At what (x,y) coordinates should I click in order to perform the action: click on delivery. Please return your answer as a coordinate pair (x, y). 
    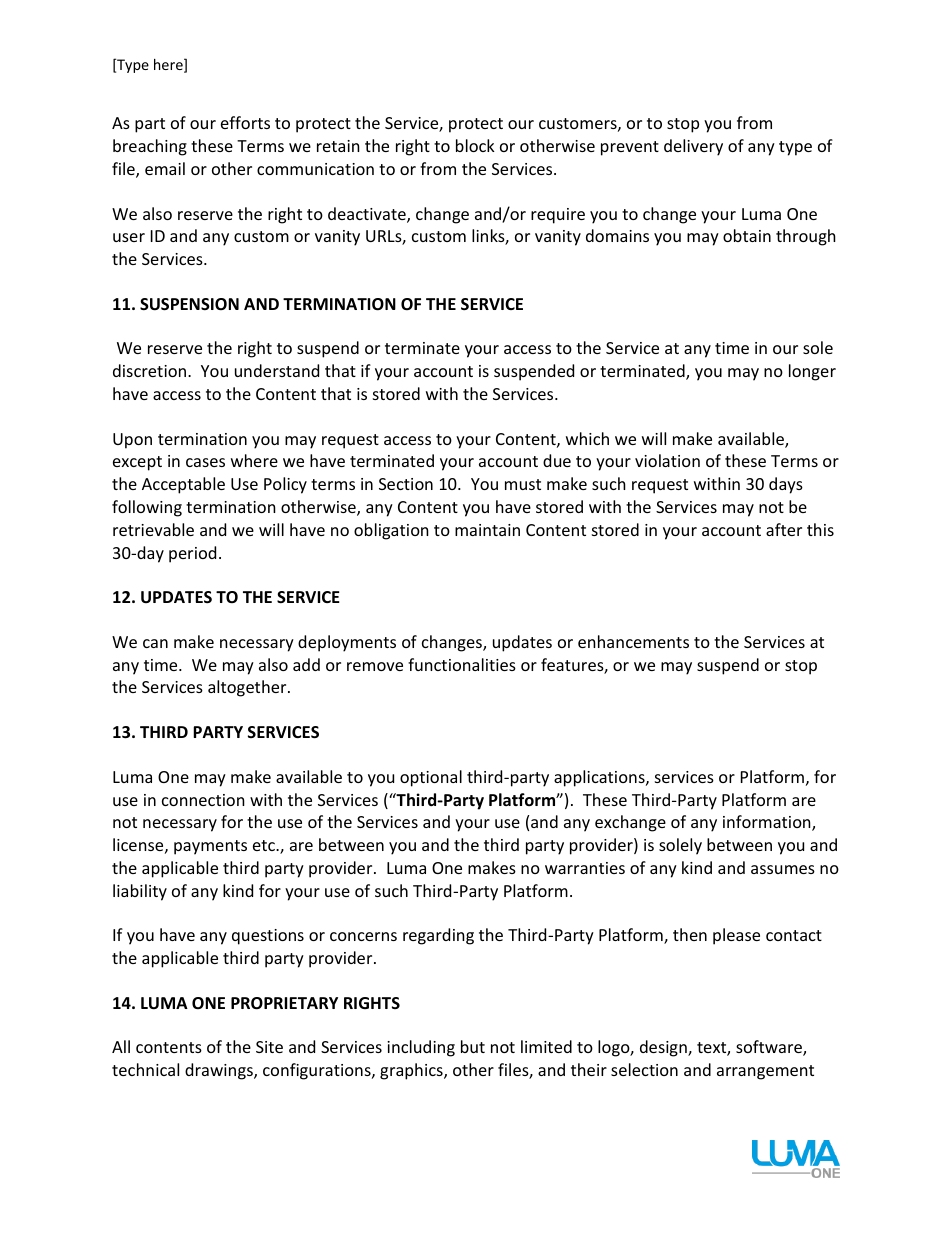
    Looking at the image, I should click on (693, 147).
